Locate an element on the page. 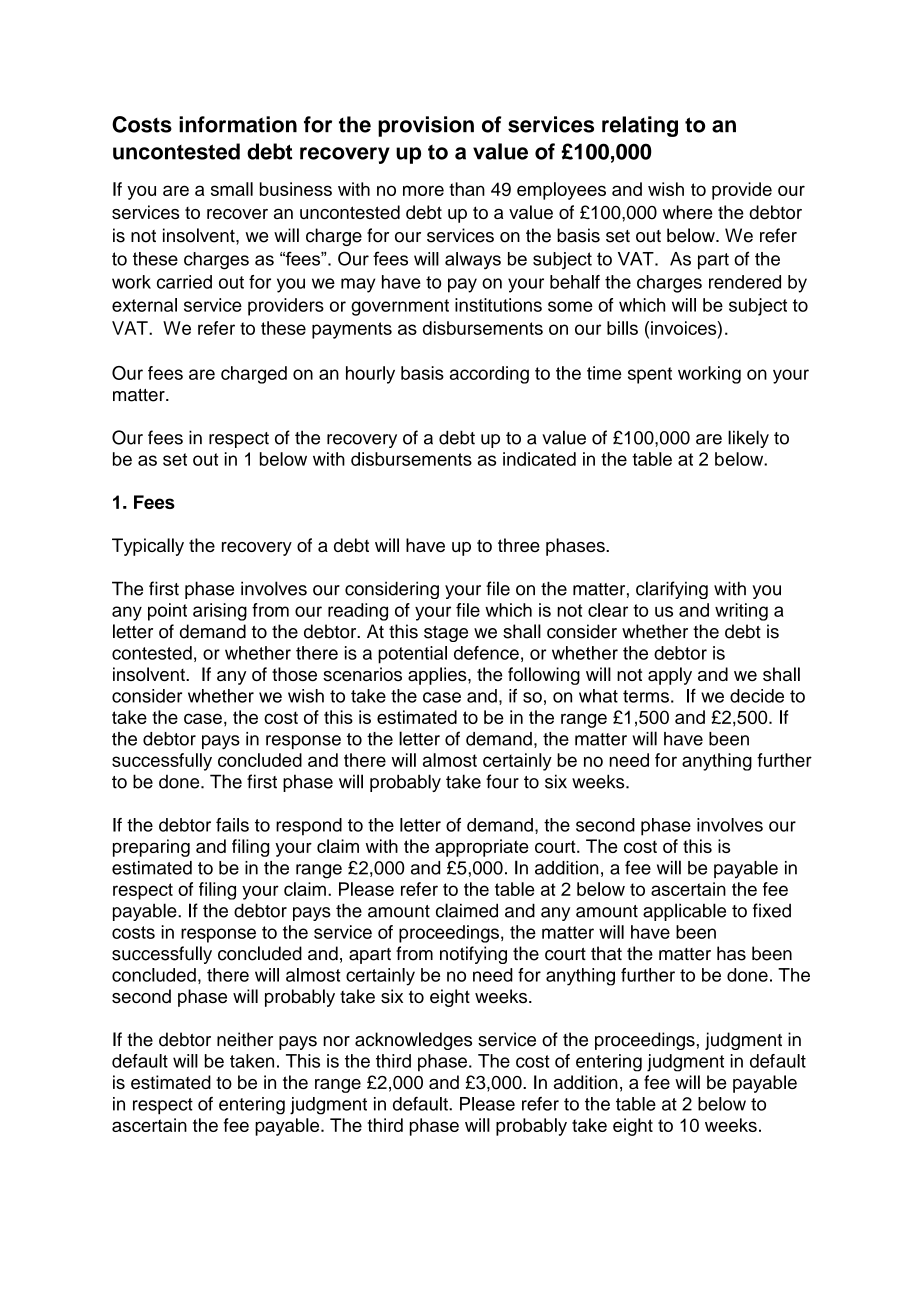 The height and width of the image is (1308, 924). neither is located at coordinates (245, 1039).
